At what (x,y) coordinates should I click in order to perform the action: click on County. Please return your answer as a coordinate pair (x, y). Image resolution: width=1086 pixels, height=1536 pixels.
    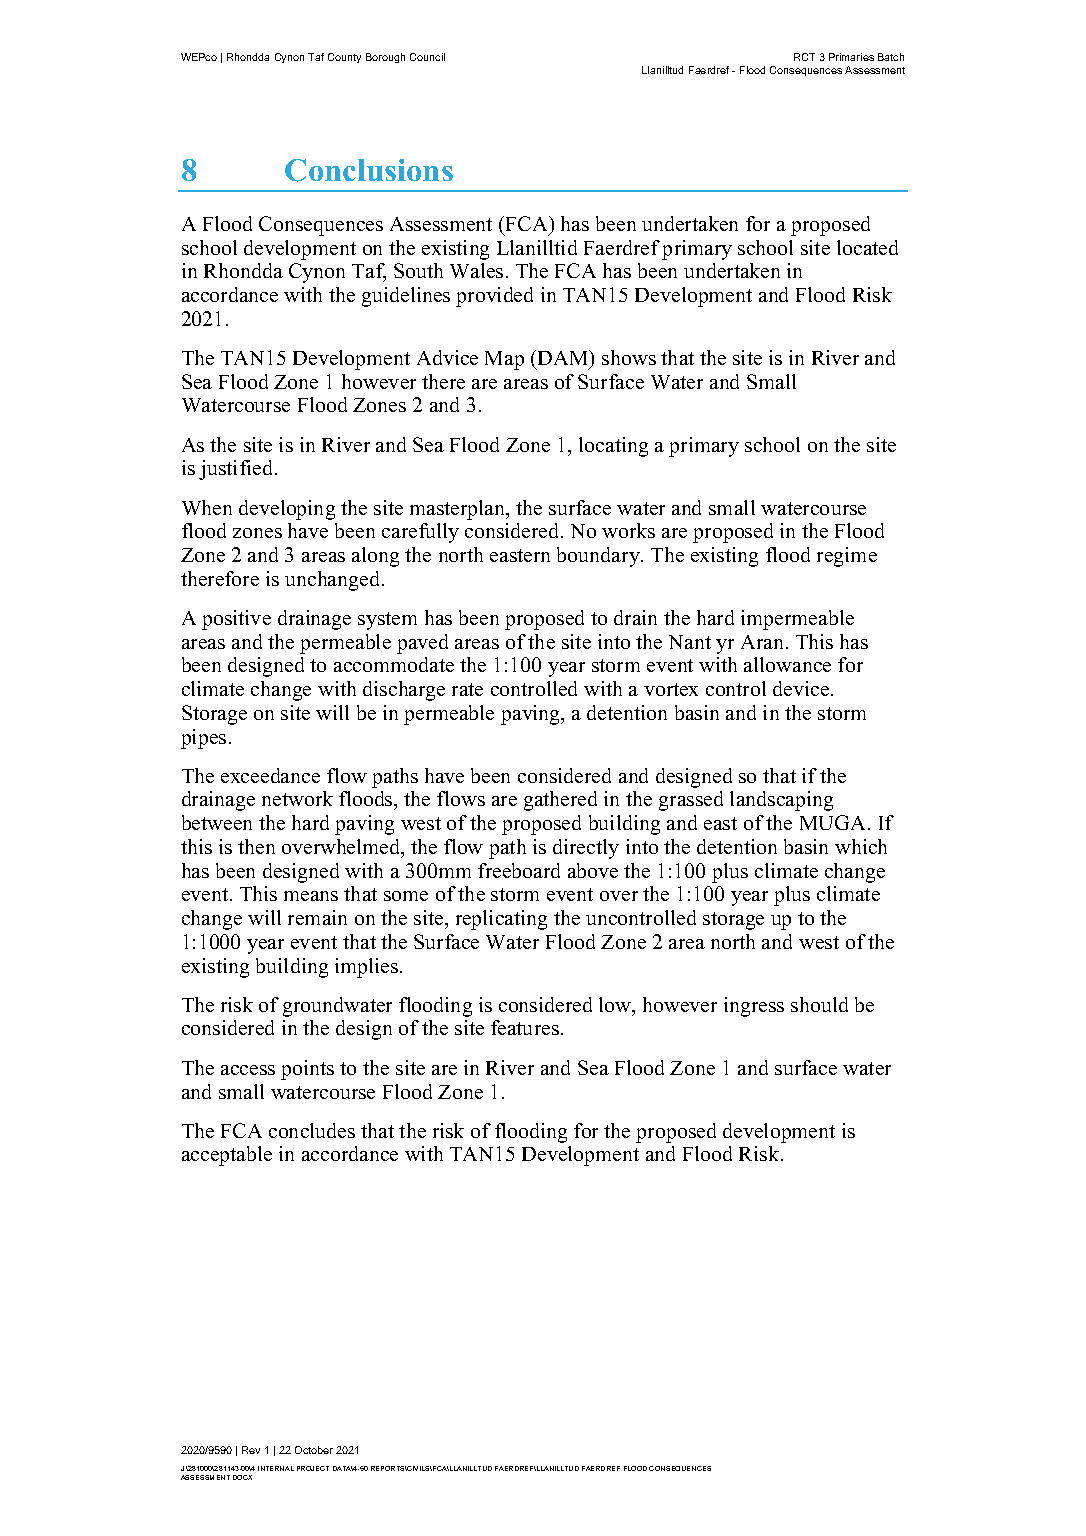
    Looking at the image, I should click on (344, 58).
